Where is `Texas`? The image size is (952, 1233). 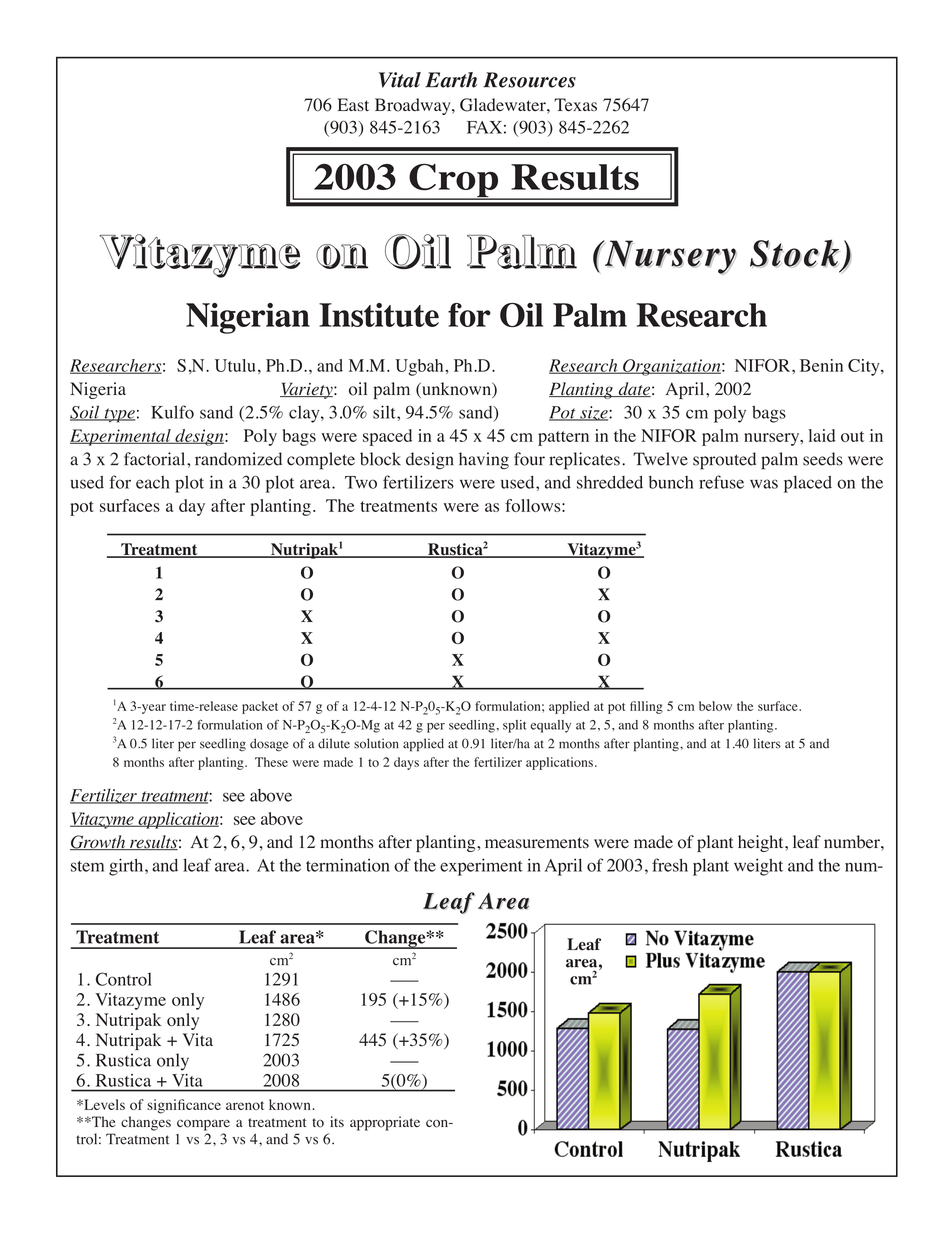 Texas is located at coordinates (575, 105).
